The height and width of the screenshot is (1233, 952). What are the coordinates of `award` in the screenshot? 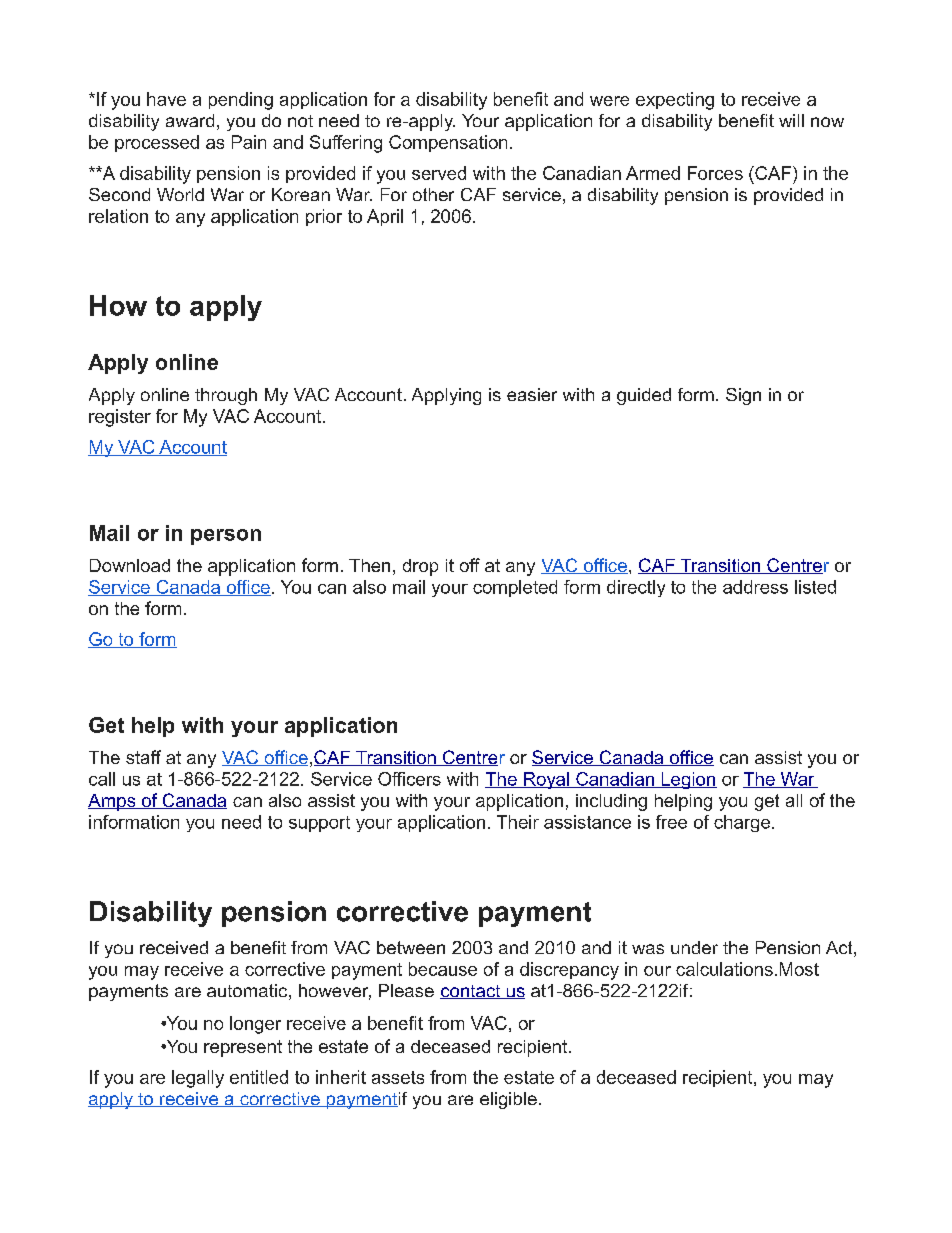 It's located at (190, 120).
